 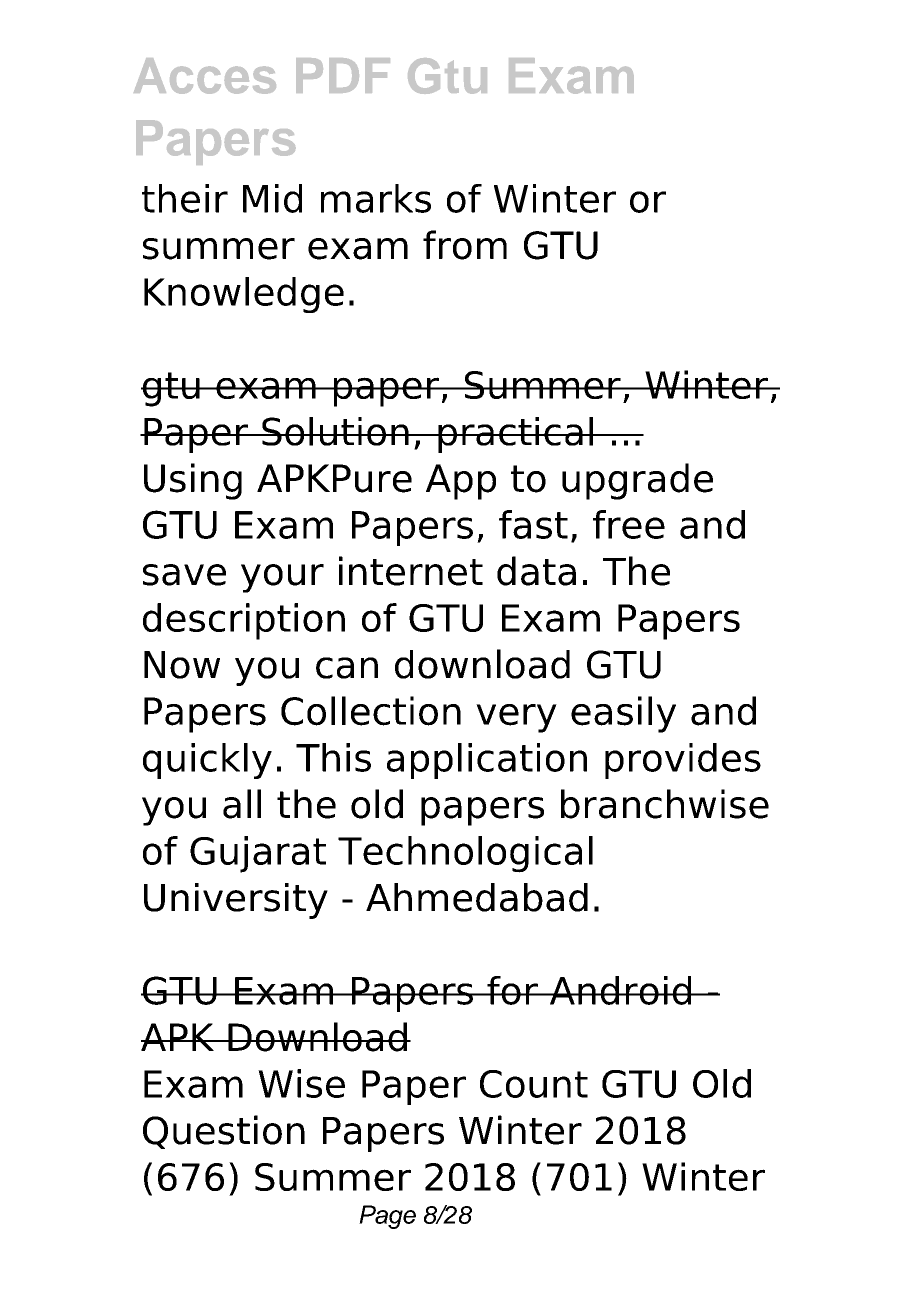 I want to click on internet, so click(x=411, y=571).
